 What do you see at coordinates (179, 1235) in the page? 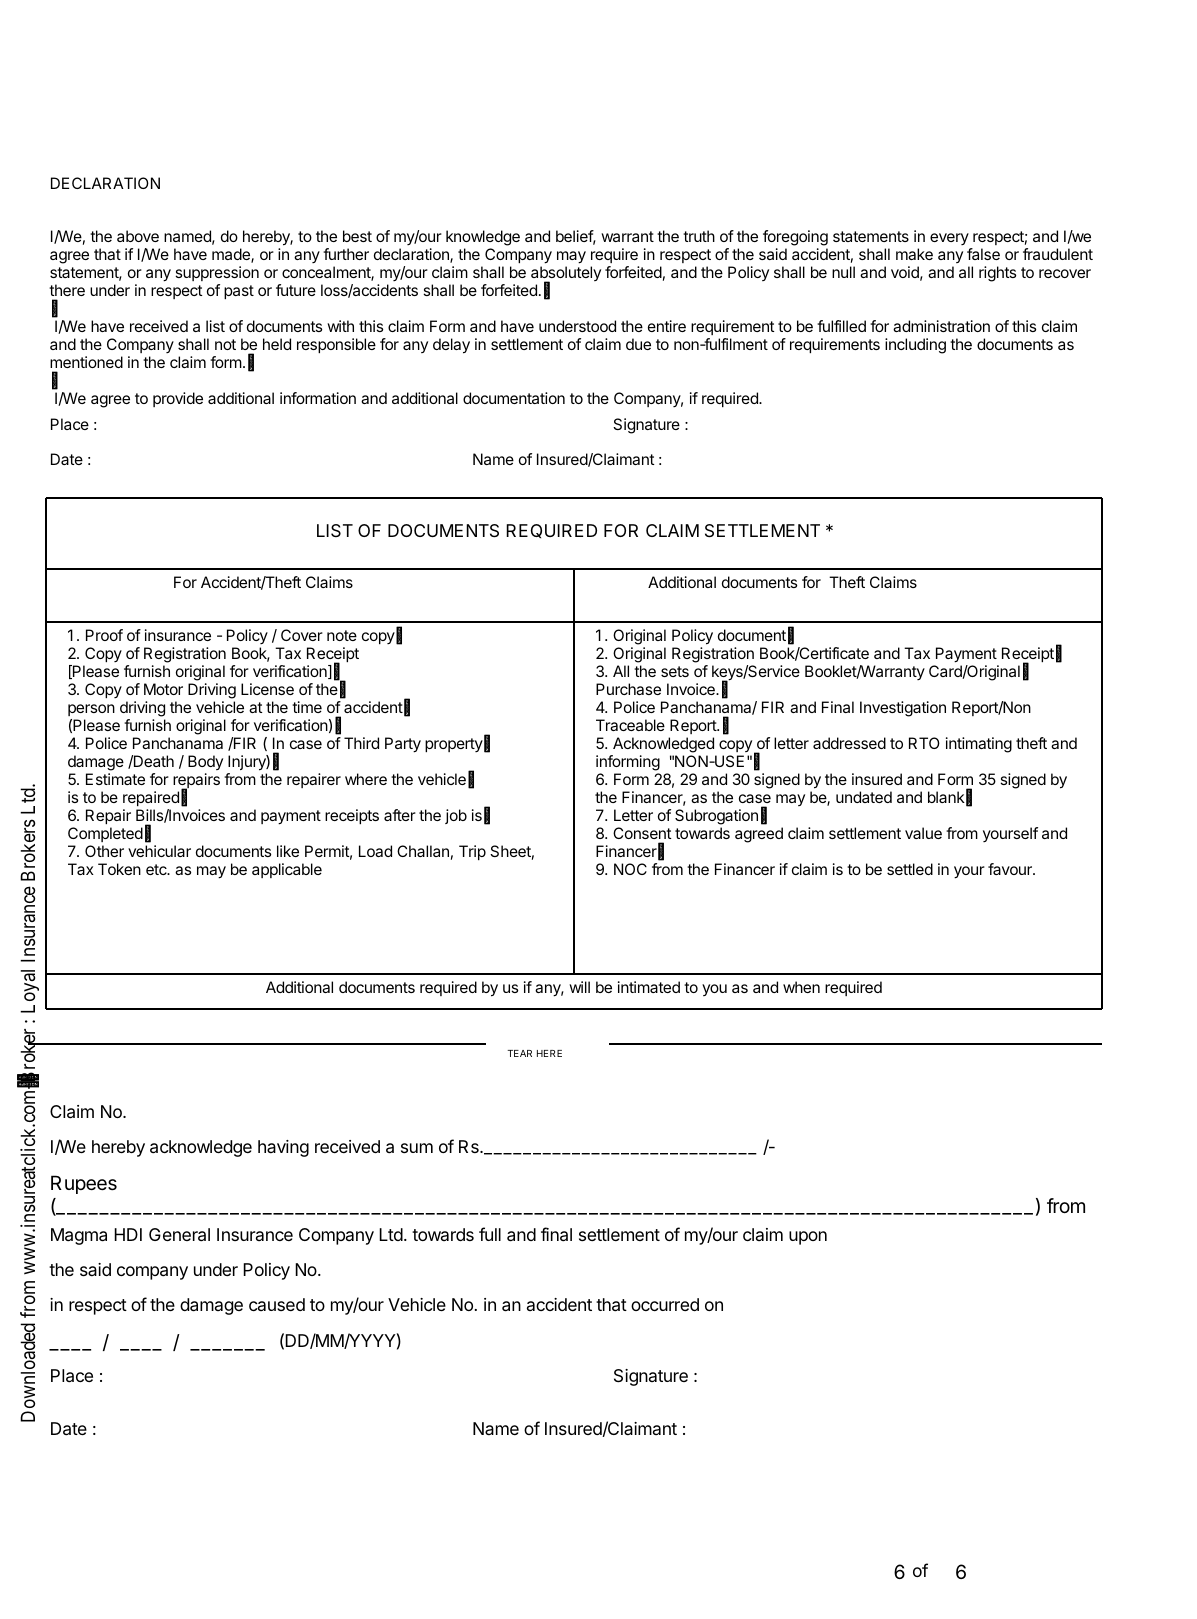
I see `General` at bounding box center [179, 1235].
